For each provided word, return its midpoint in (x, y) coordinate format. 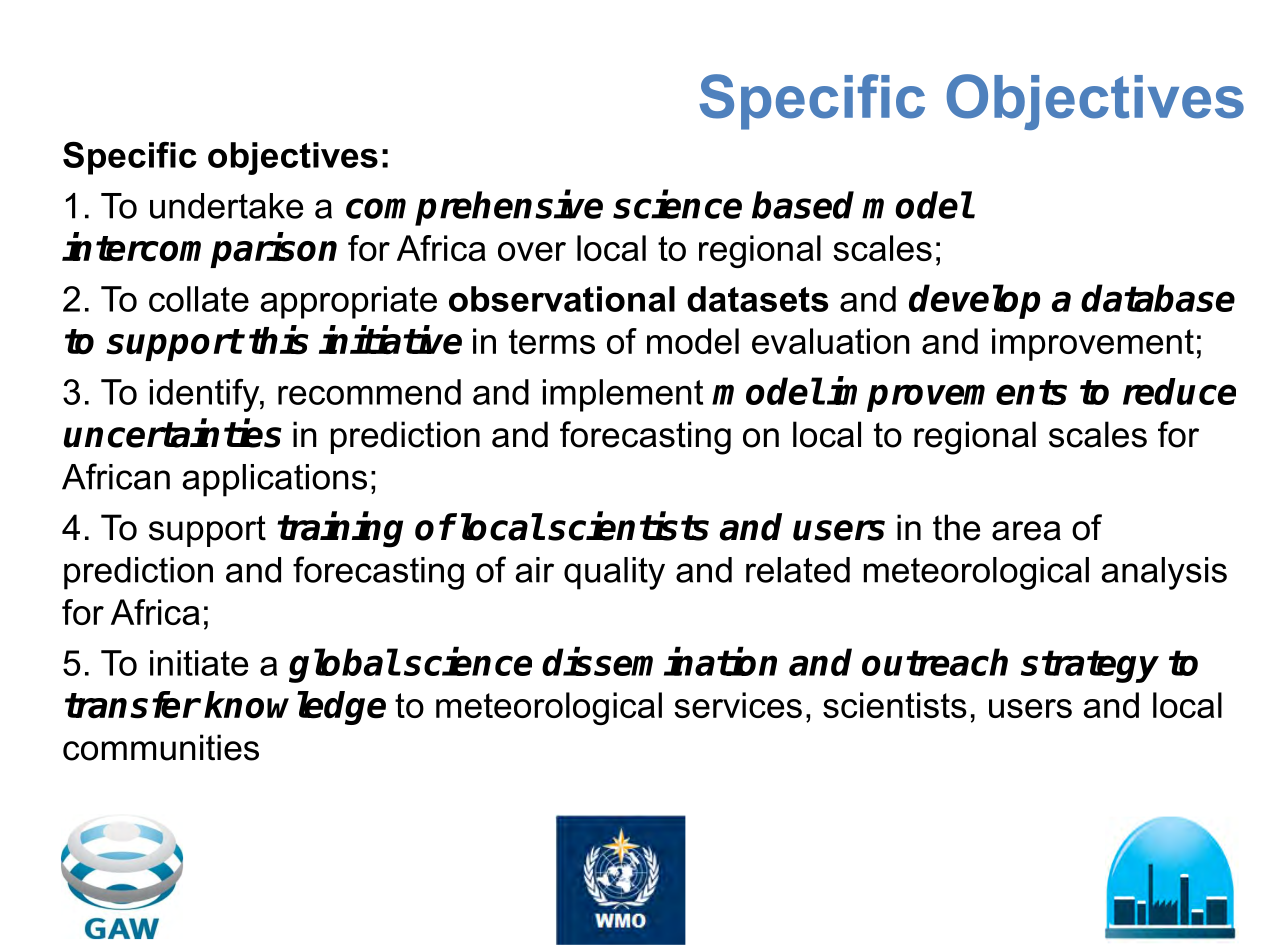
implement (623, 395)
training (340, 530)
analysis (1164, 573)
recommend (369, 392)
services (738, 705)
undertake (226, 206)
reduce (1179, 391)
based (803, 205)
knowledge (295, 708)
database (1158, 298)
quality (614, 573)
